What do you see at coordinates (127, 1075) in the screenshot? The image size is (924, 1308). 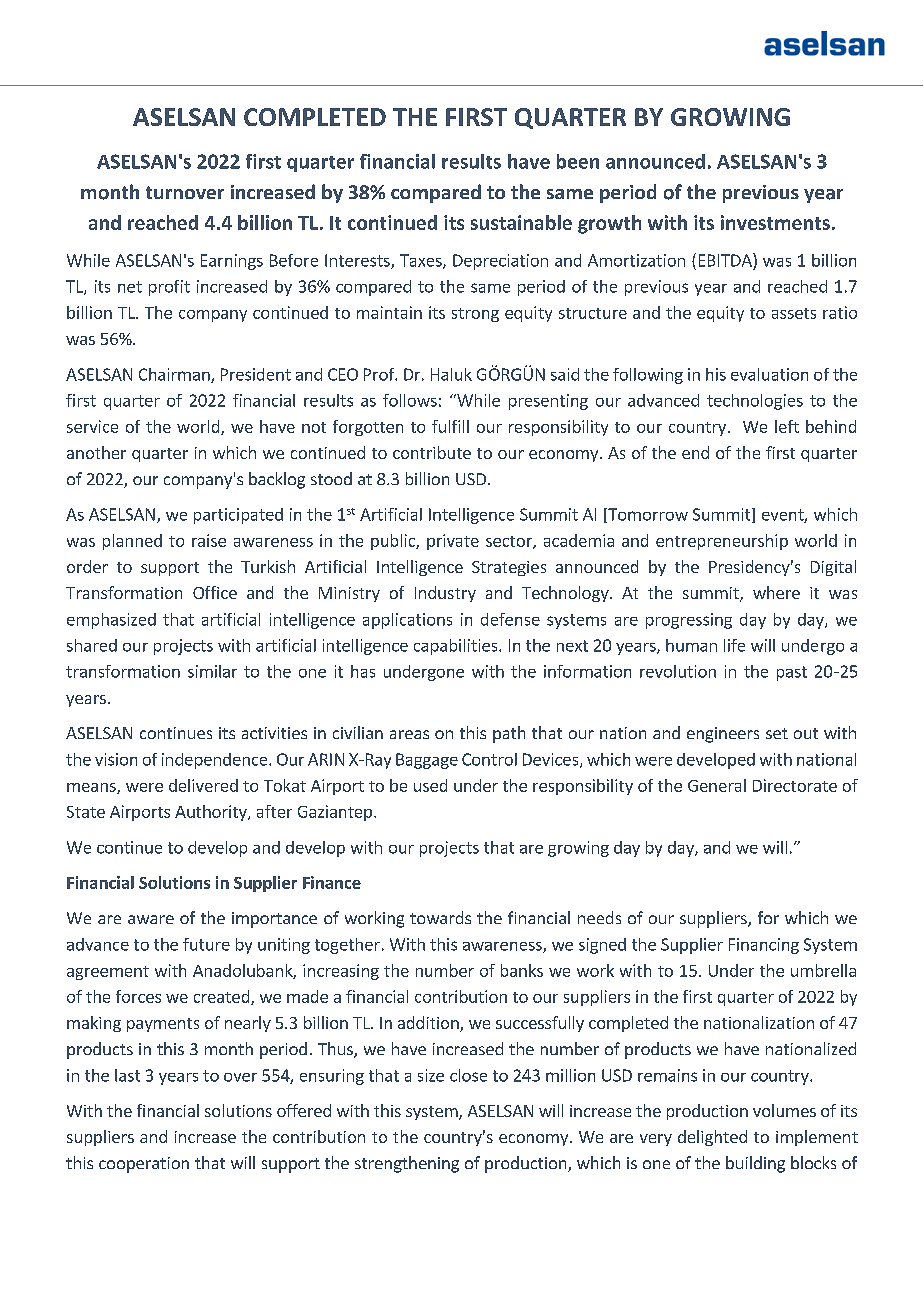 I see `last` at bounding box center [127, 1075].
